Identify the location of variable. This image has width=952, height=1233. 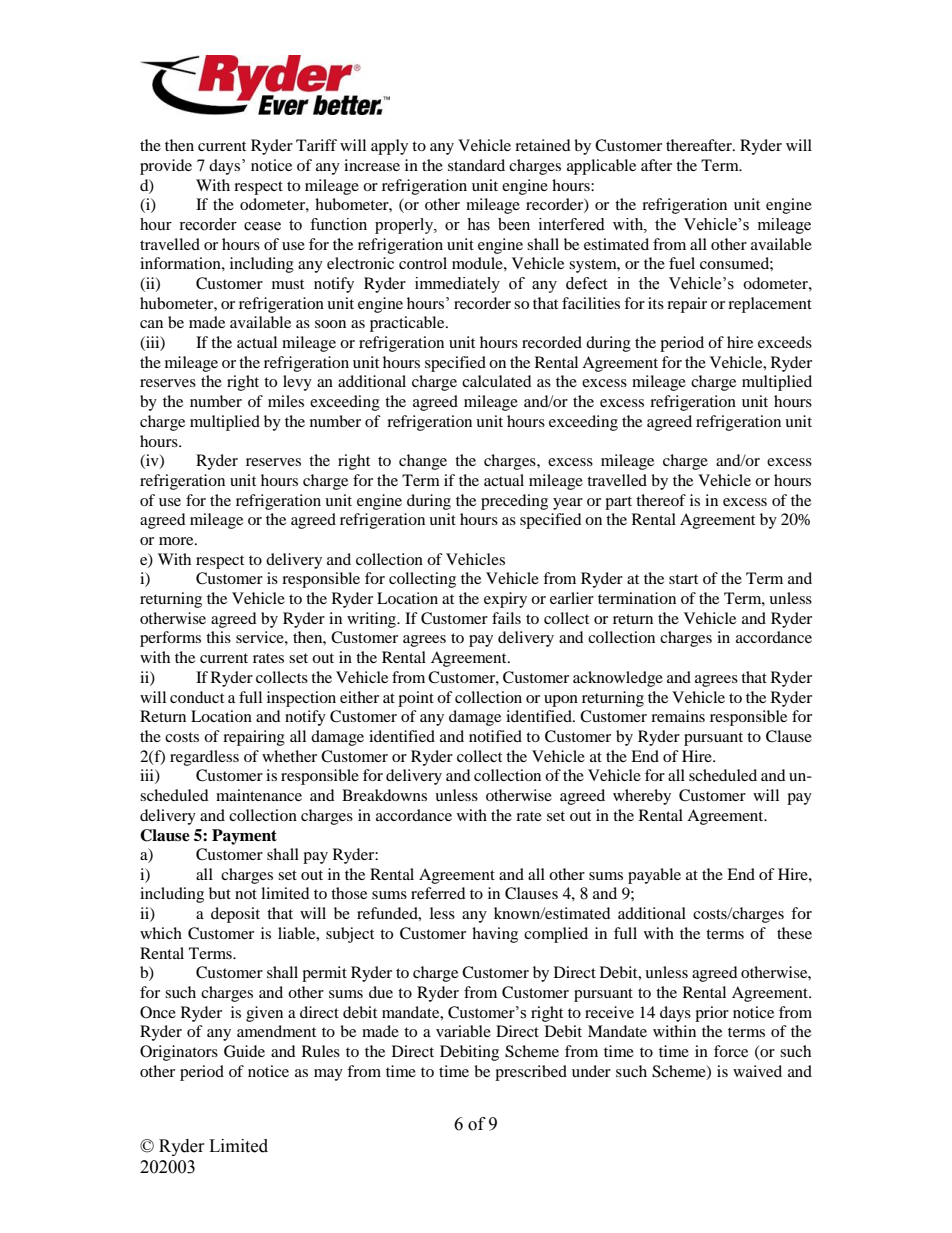
(463, 1031).
